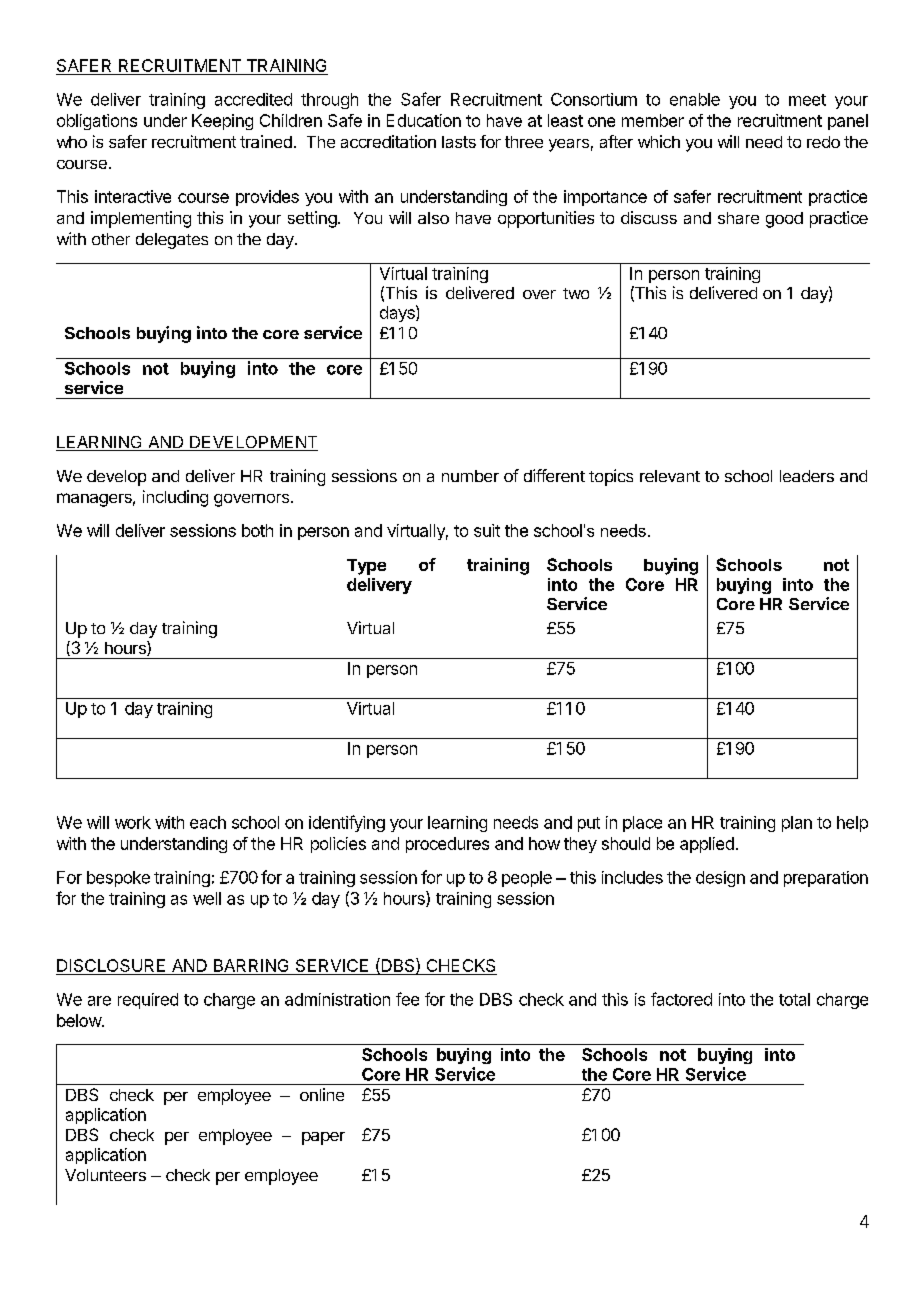  What do you see at coordinates (257, 530) in the page?
I see `both` at bounding box center [257, 530].
